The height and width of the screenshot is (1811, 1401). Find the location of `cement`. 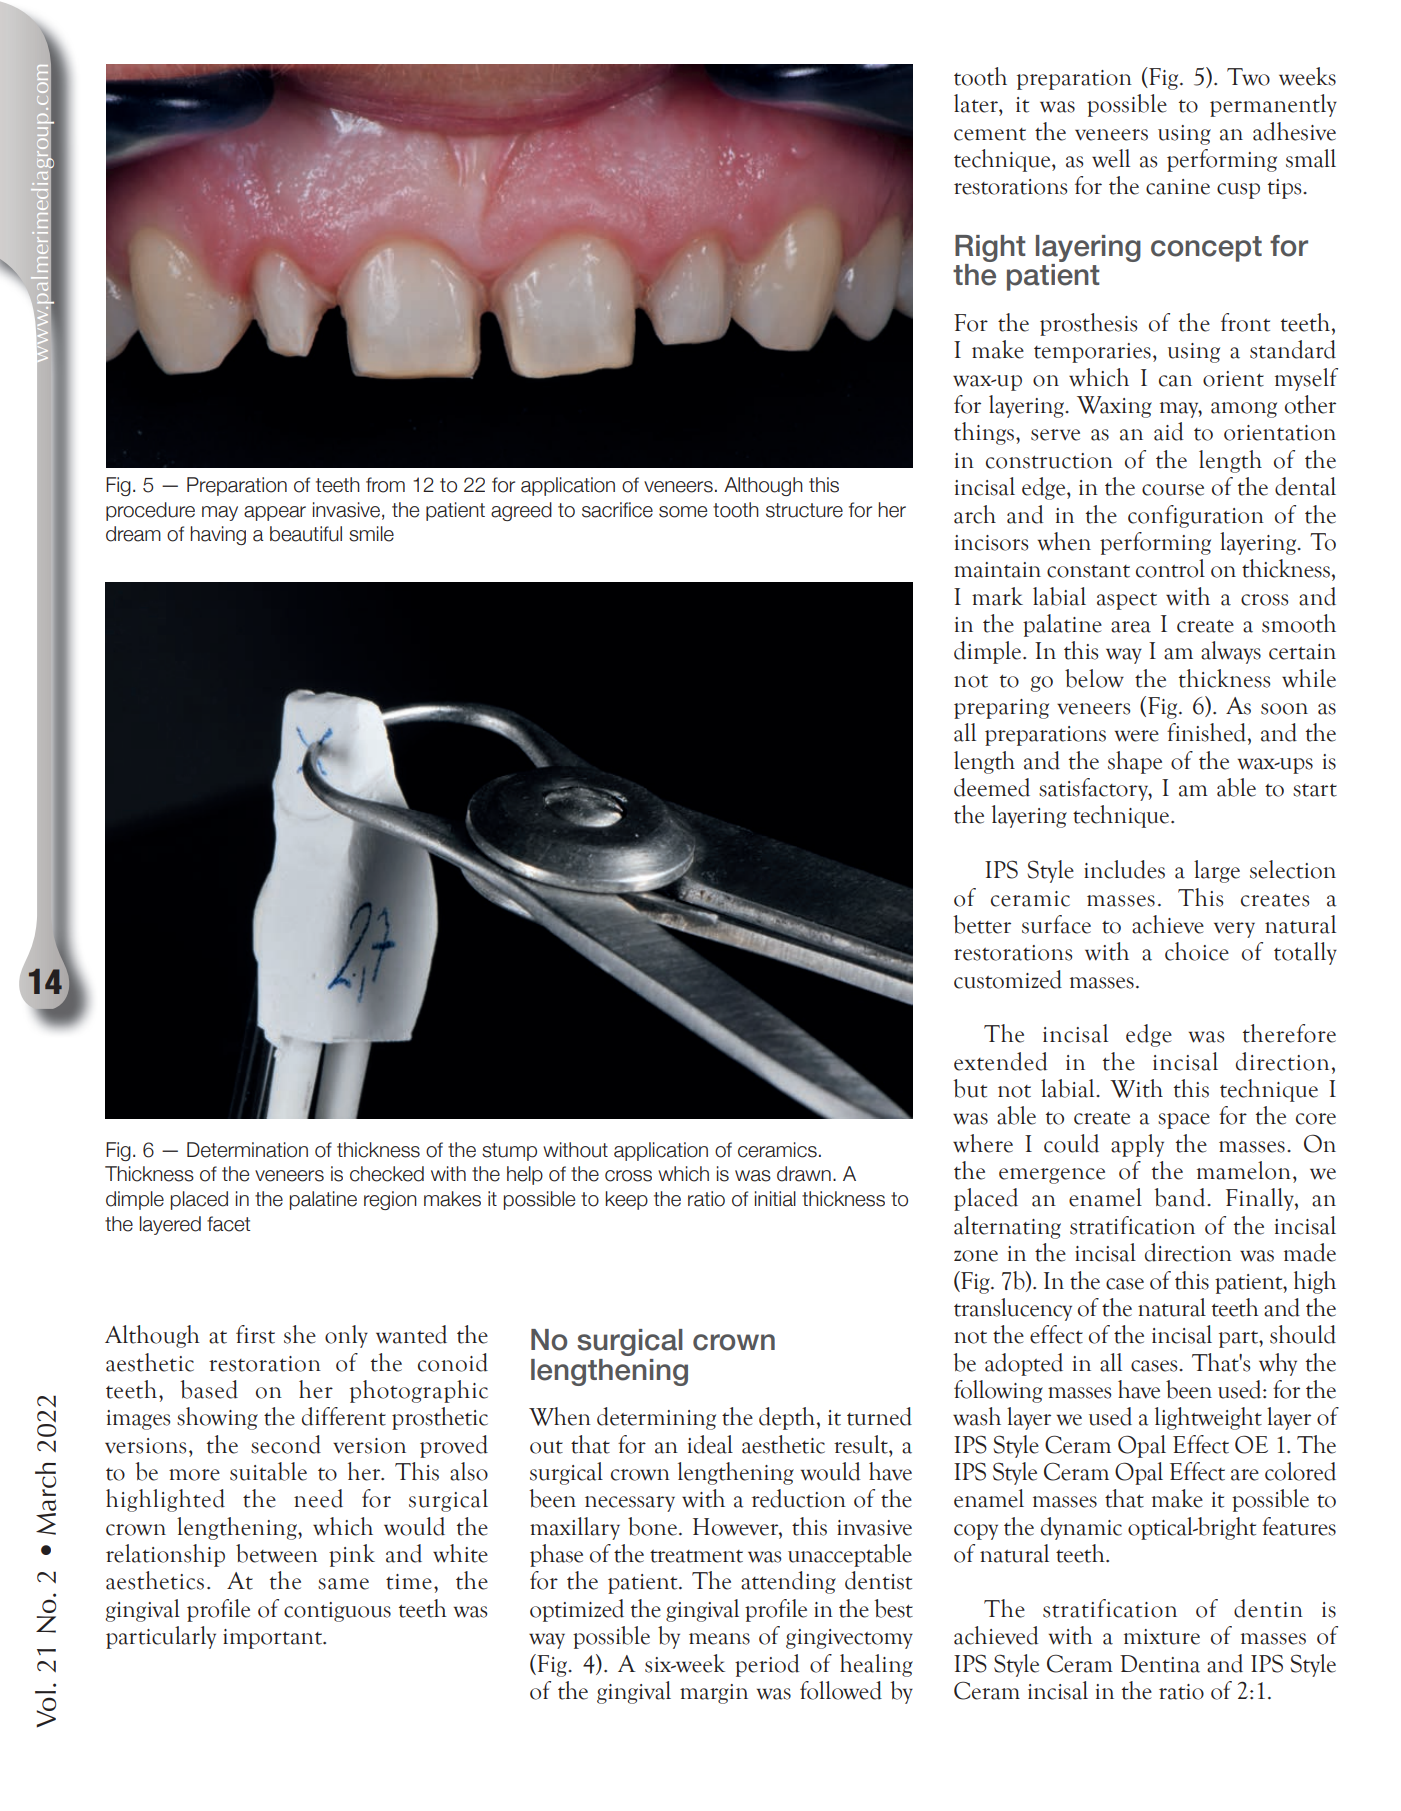

cement is located at coordinates (990, 134).
